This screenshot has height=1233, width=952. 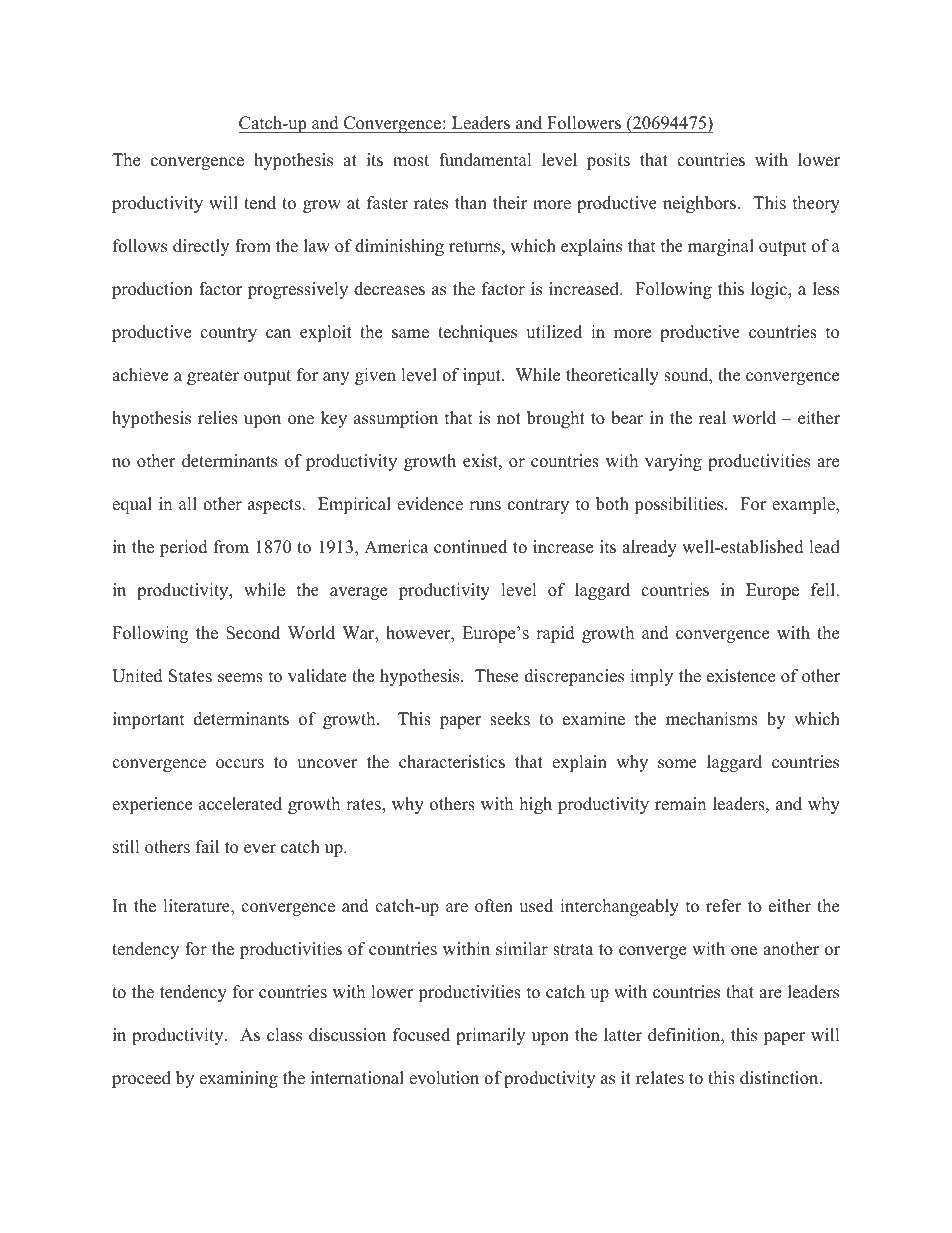 What do you see at coordinates (824, 590) in the screenshot?
I see `fell` at bounding box center [824, 590].
